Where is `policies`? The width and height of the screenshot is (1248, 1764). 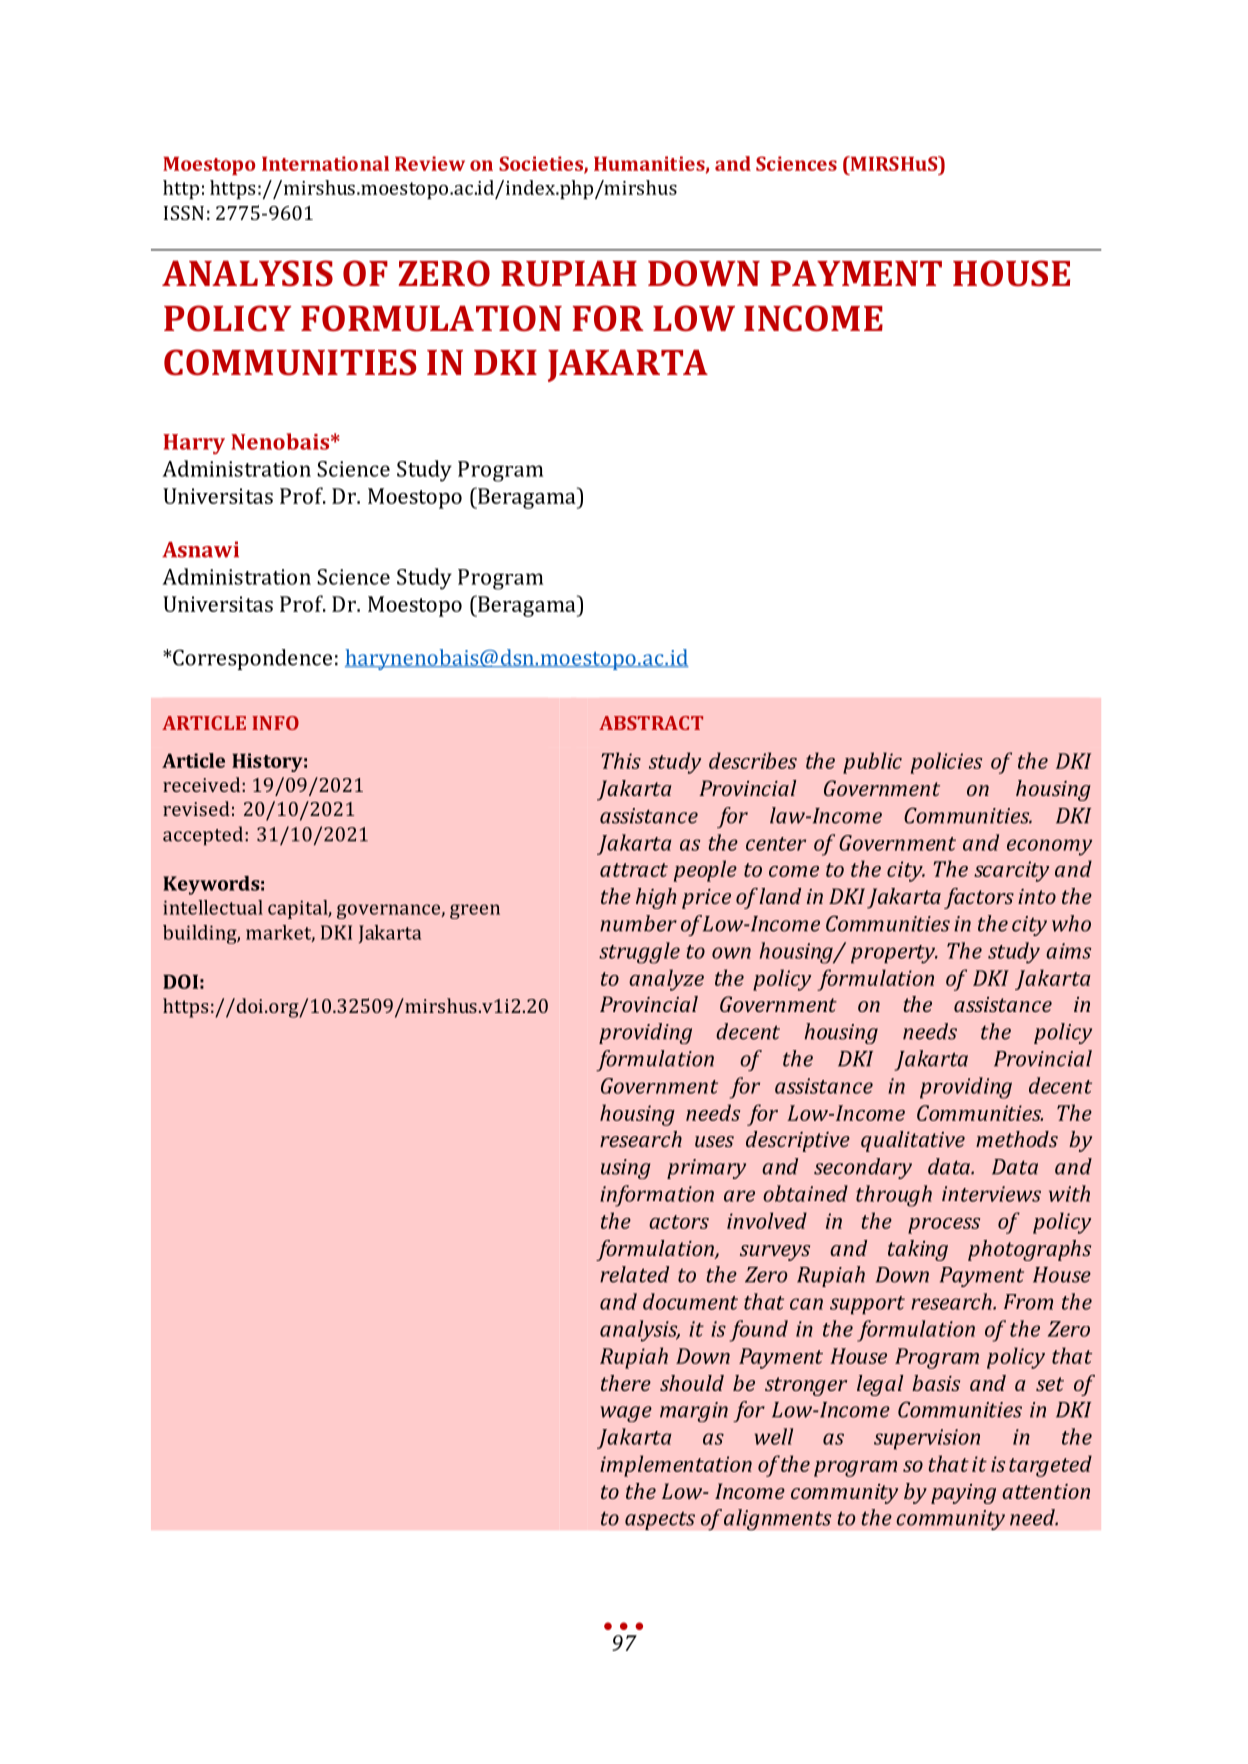
policies is located at coordinates (946, 763).
